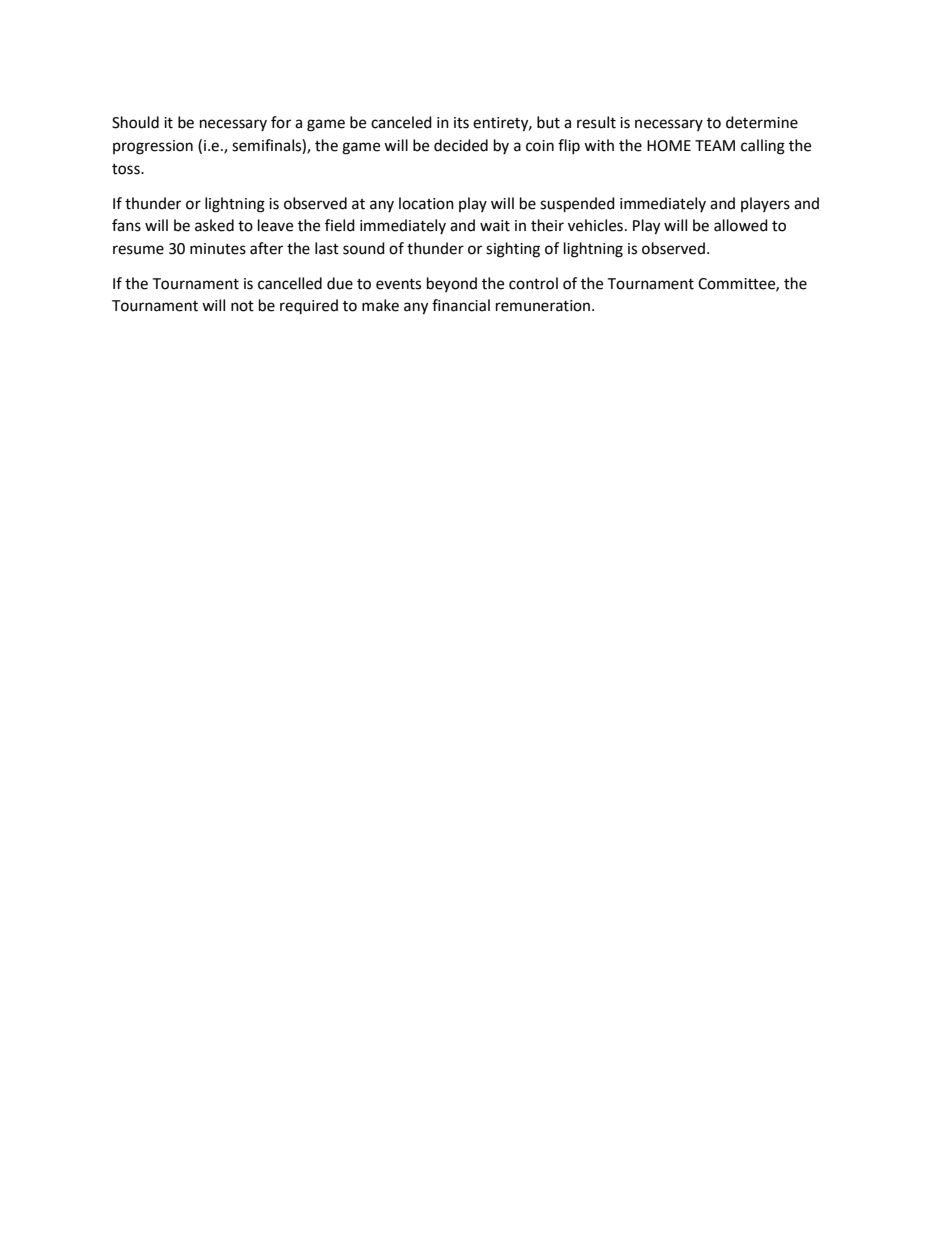 The width and height of the page is (952, 1233). Describe the element at coordinates (214, 225) in the page. I see `asked` at that location.
